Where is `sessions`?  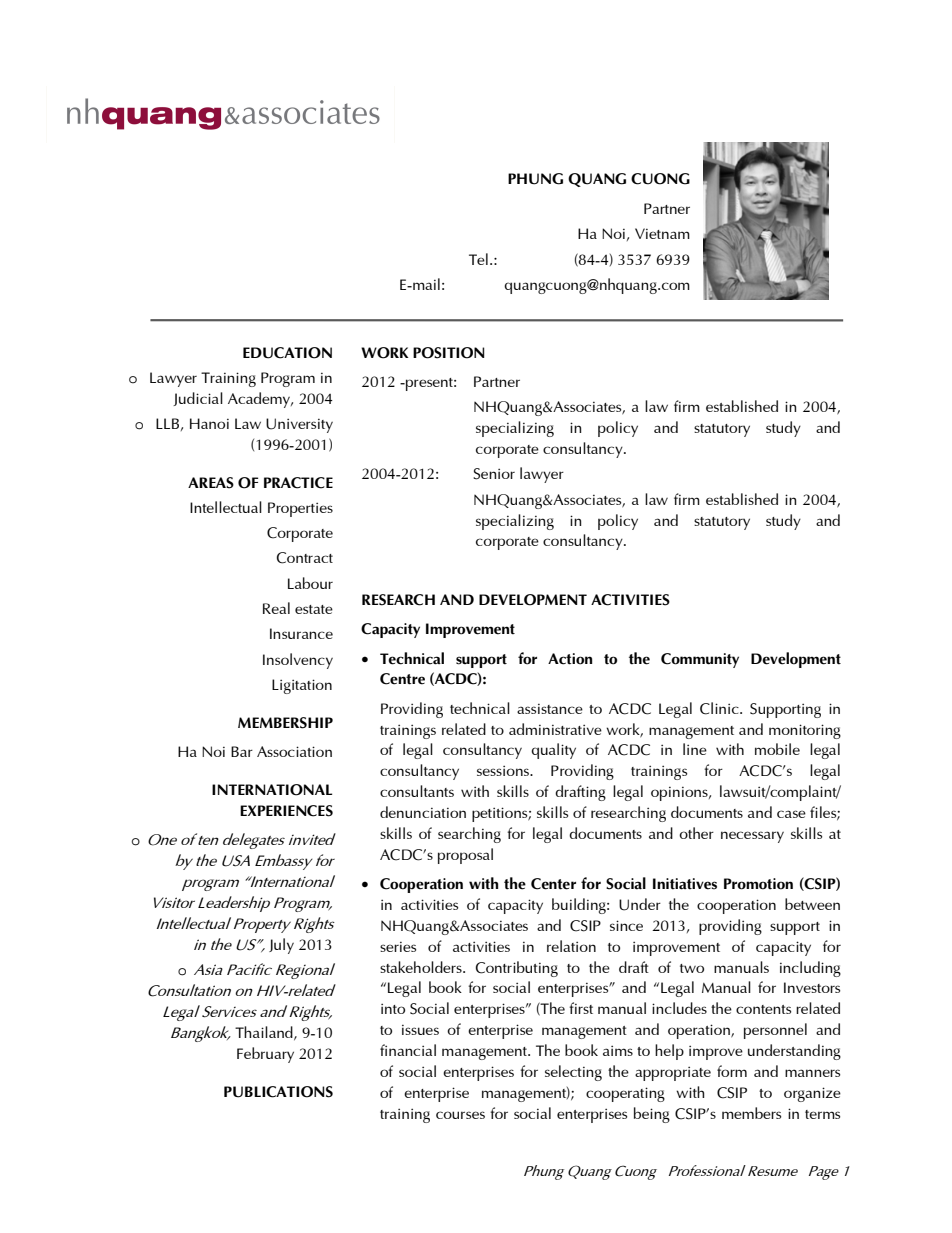 sessions is located at coordinates (504, 770).
